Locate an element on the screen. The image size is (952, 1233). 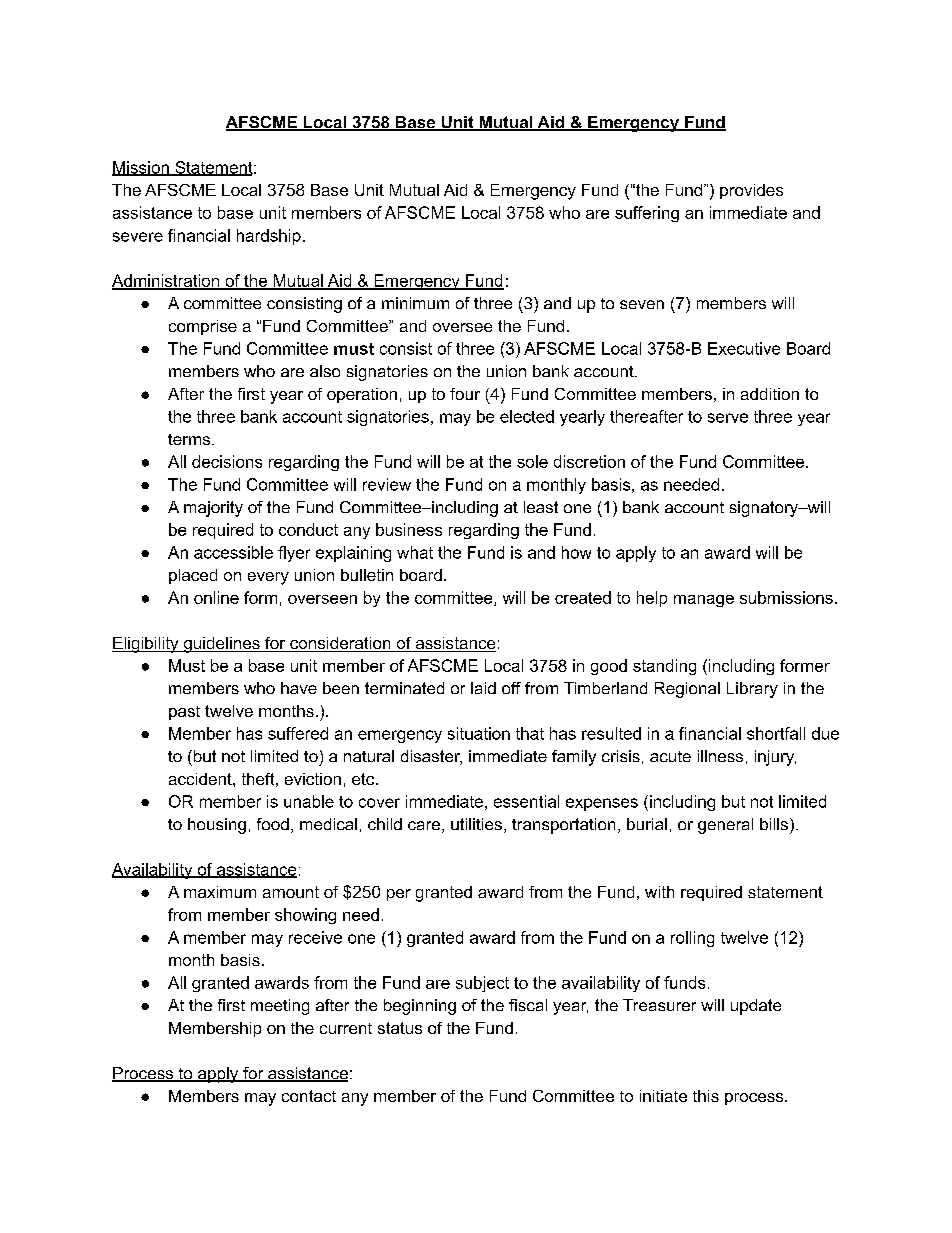
status is located at coordinates (400, 1028).
